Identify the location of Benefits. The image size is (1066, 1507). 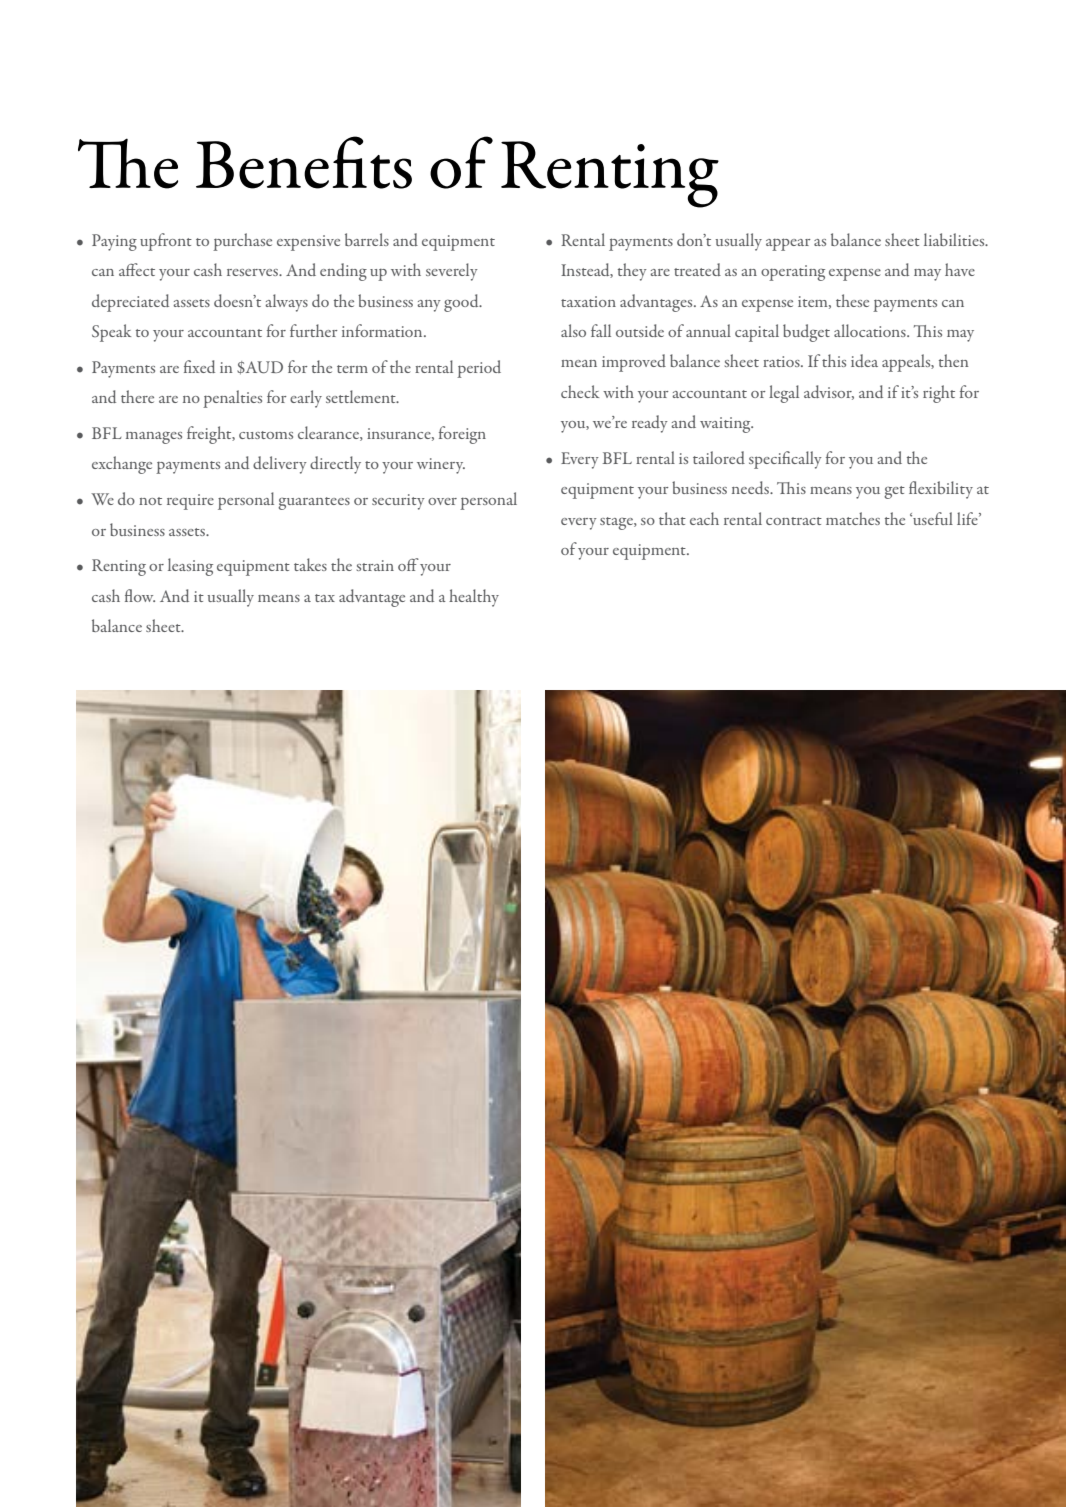
(304, 162).
